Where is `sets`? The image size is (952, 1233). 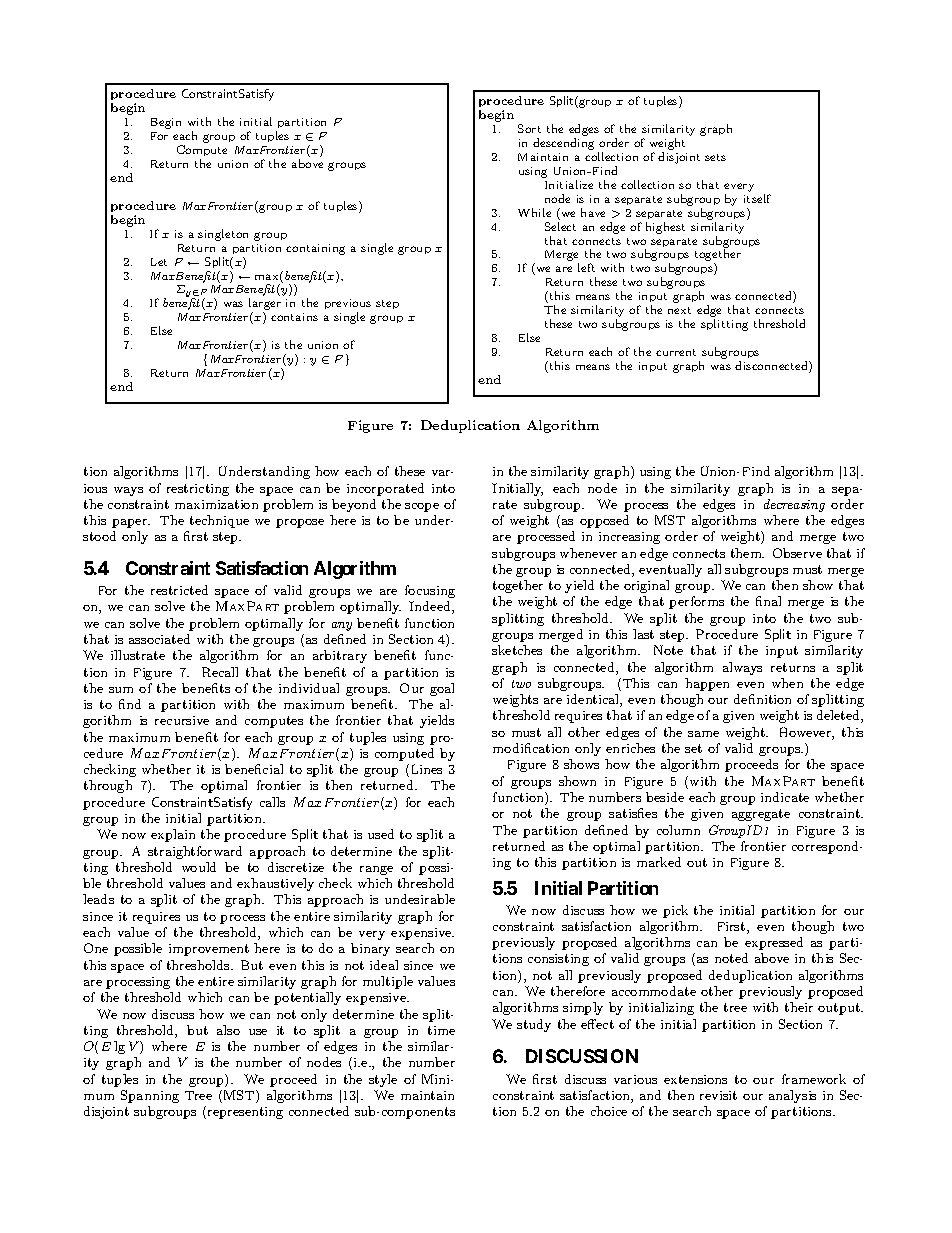 sets is located at coordinates (715, 157).
